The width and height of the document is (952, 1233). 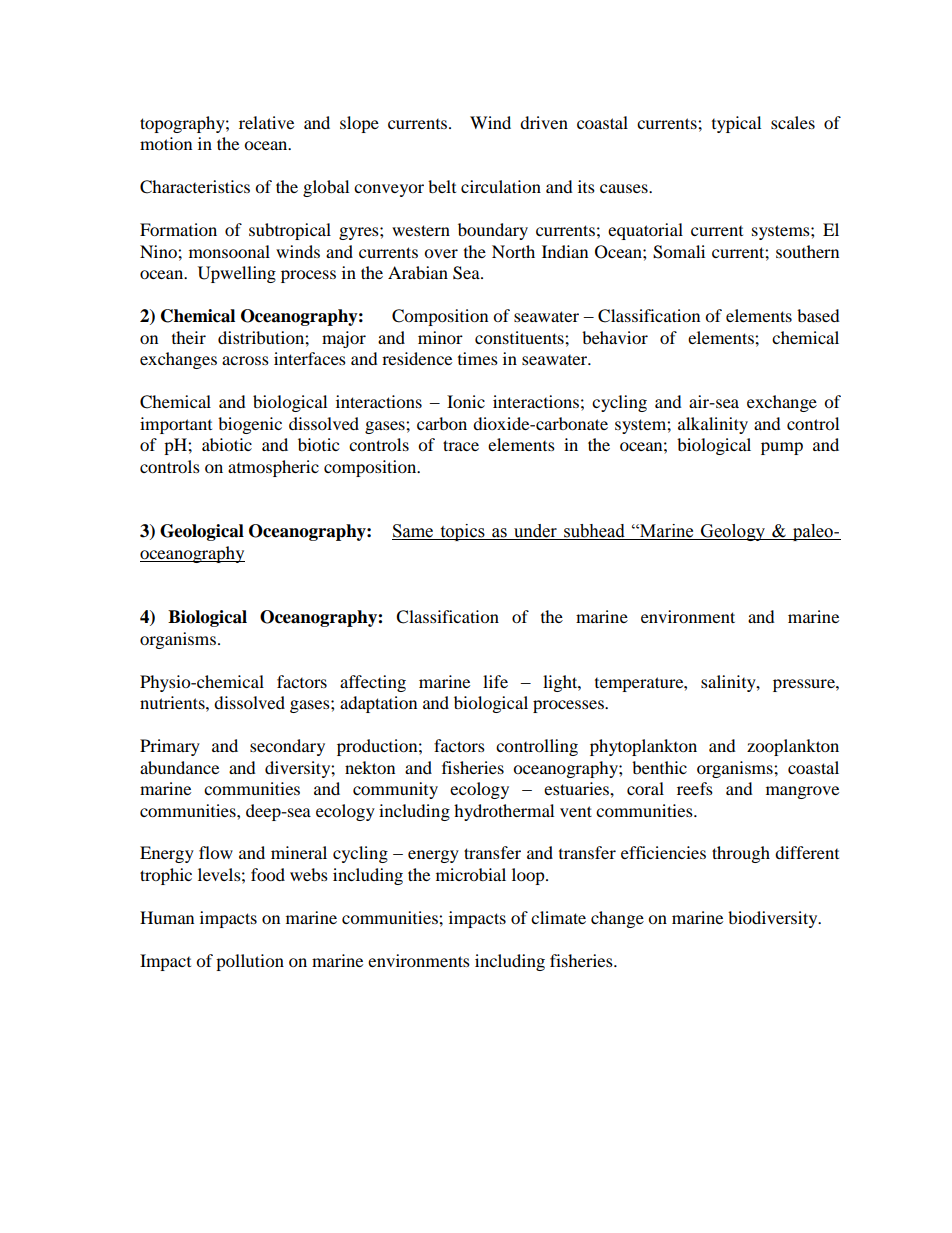 I want to click on typical, so click(x=736, y=124).
